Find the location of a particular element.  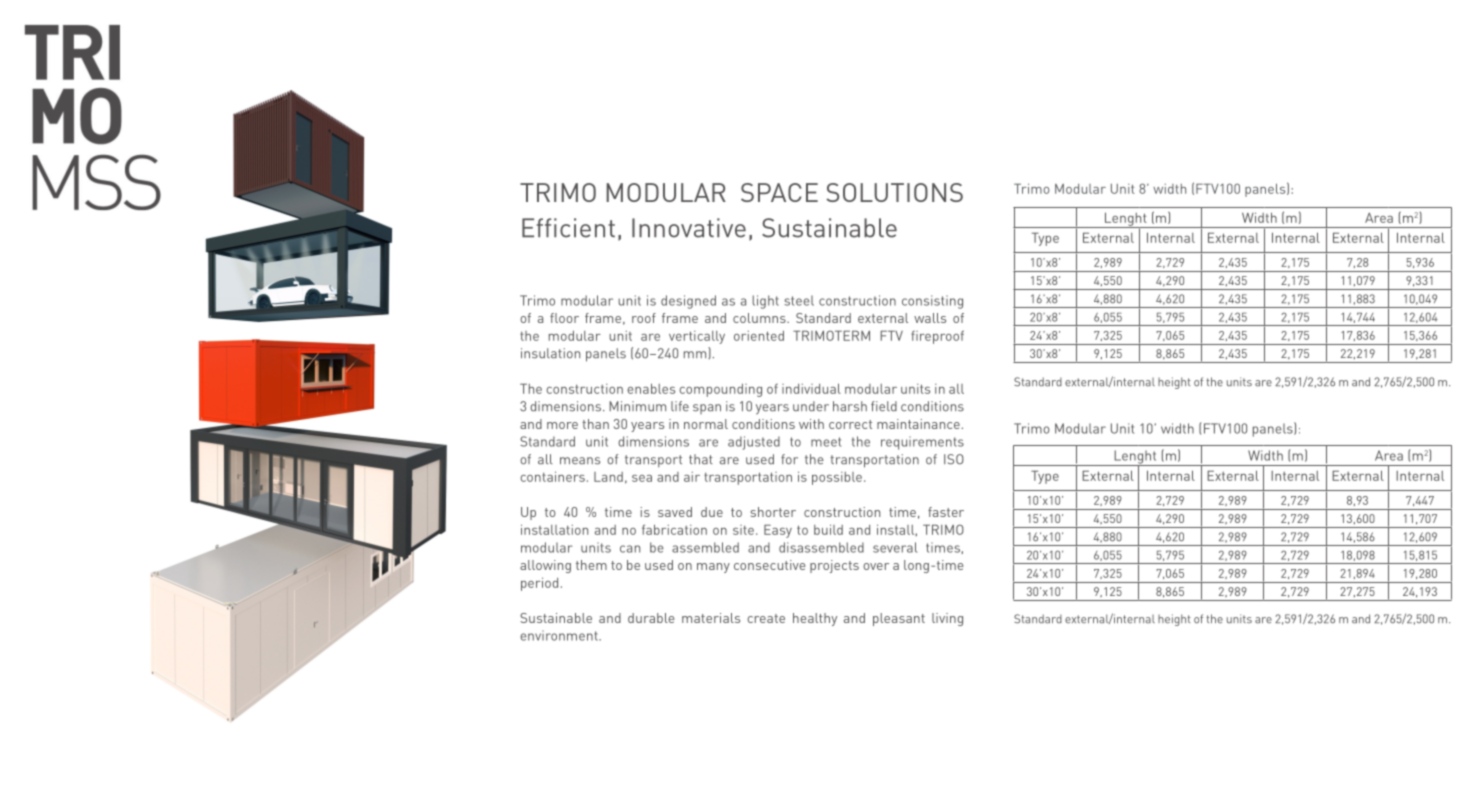

columns is located at coordinates (760, 318).
